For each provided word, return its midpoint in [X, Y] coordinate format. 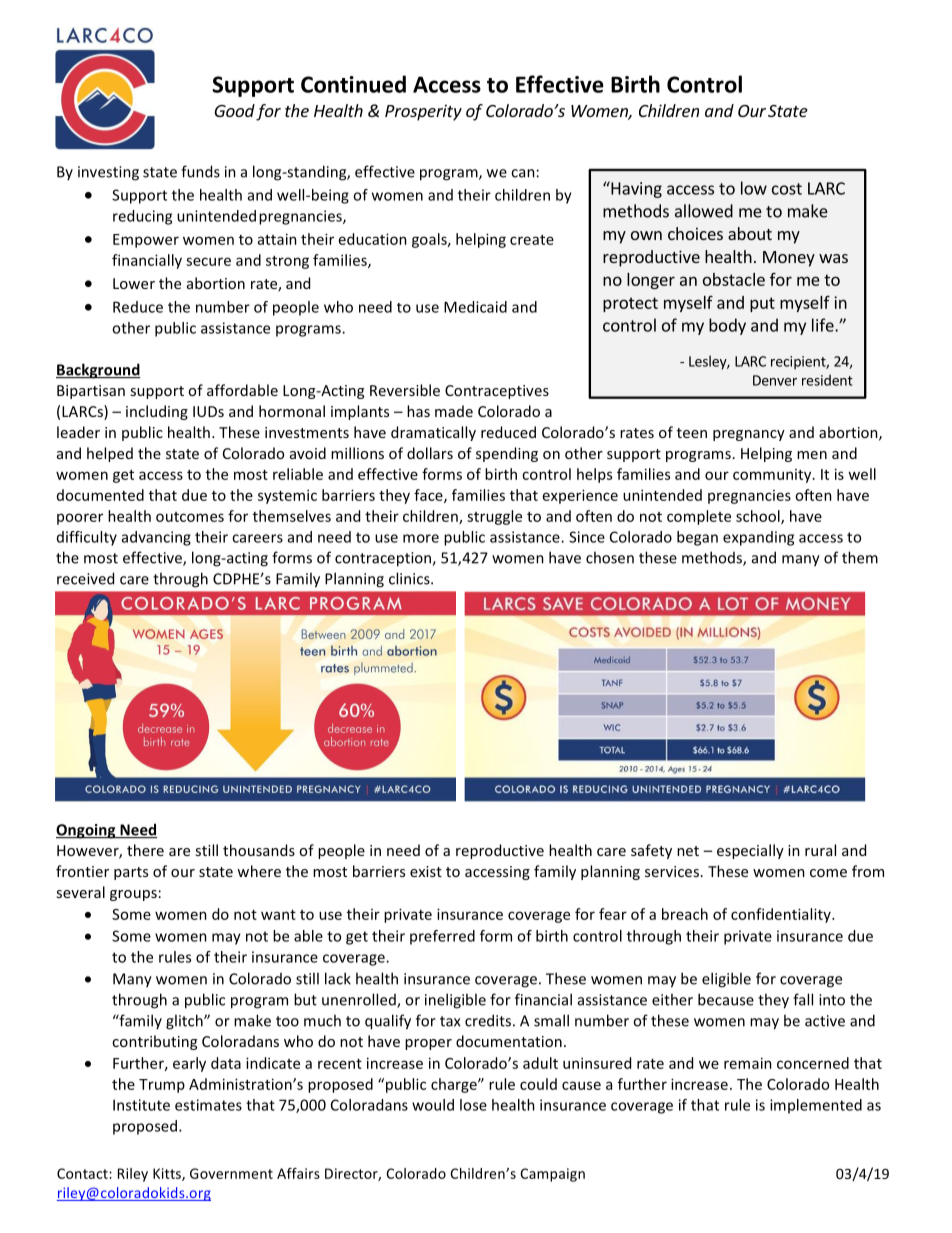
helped [110, 454]
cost [787, 189]
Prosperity [423, 112]
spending [507, 454]
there [145, 850]
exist [426, 871]
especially [750, 851]
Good [234, 110]
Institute [141, 1105]
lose [473, 1105]
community [773, 476]
